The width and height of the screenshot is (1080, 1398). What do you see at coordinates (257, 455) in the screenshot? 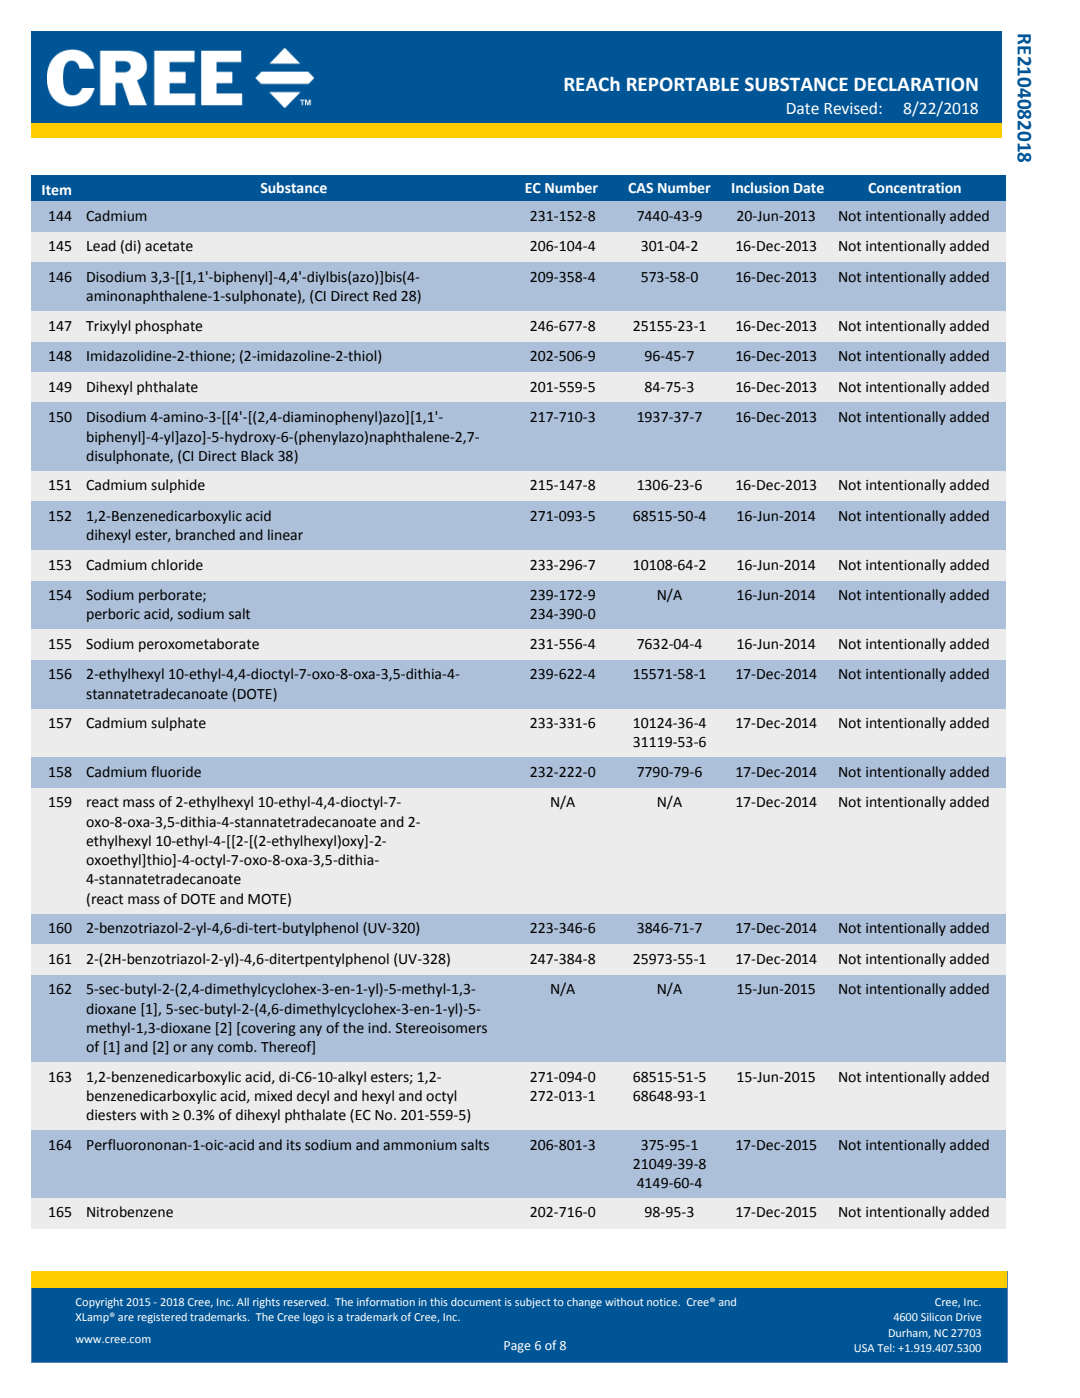
I see `Black` at bounding box center [257, 455].
